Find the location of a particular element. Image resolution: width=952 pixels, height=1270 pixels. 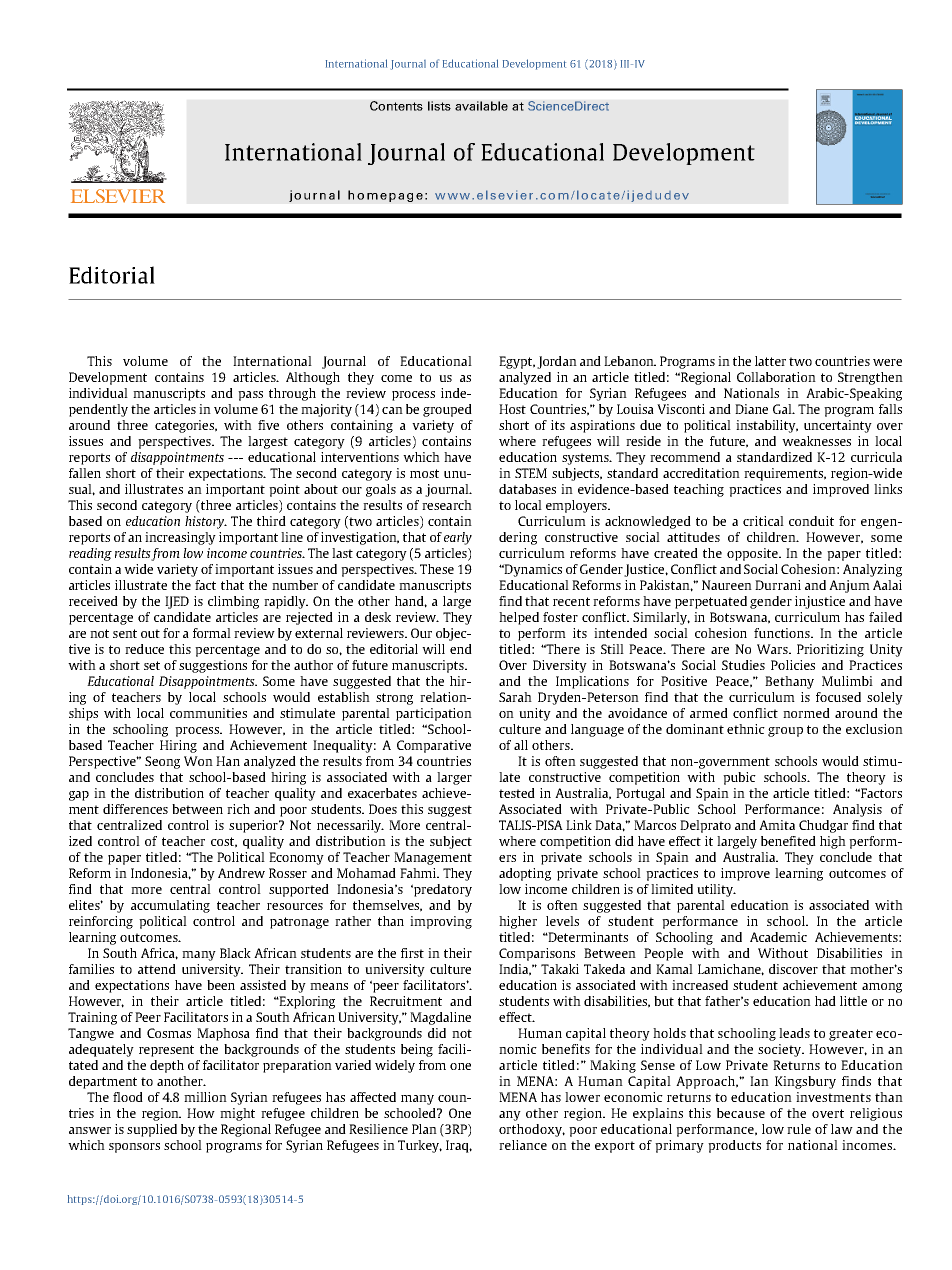

weaknesses is located at coordinates (816, 441).
